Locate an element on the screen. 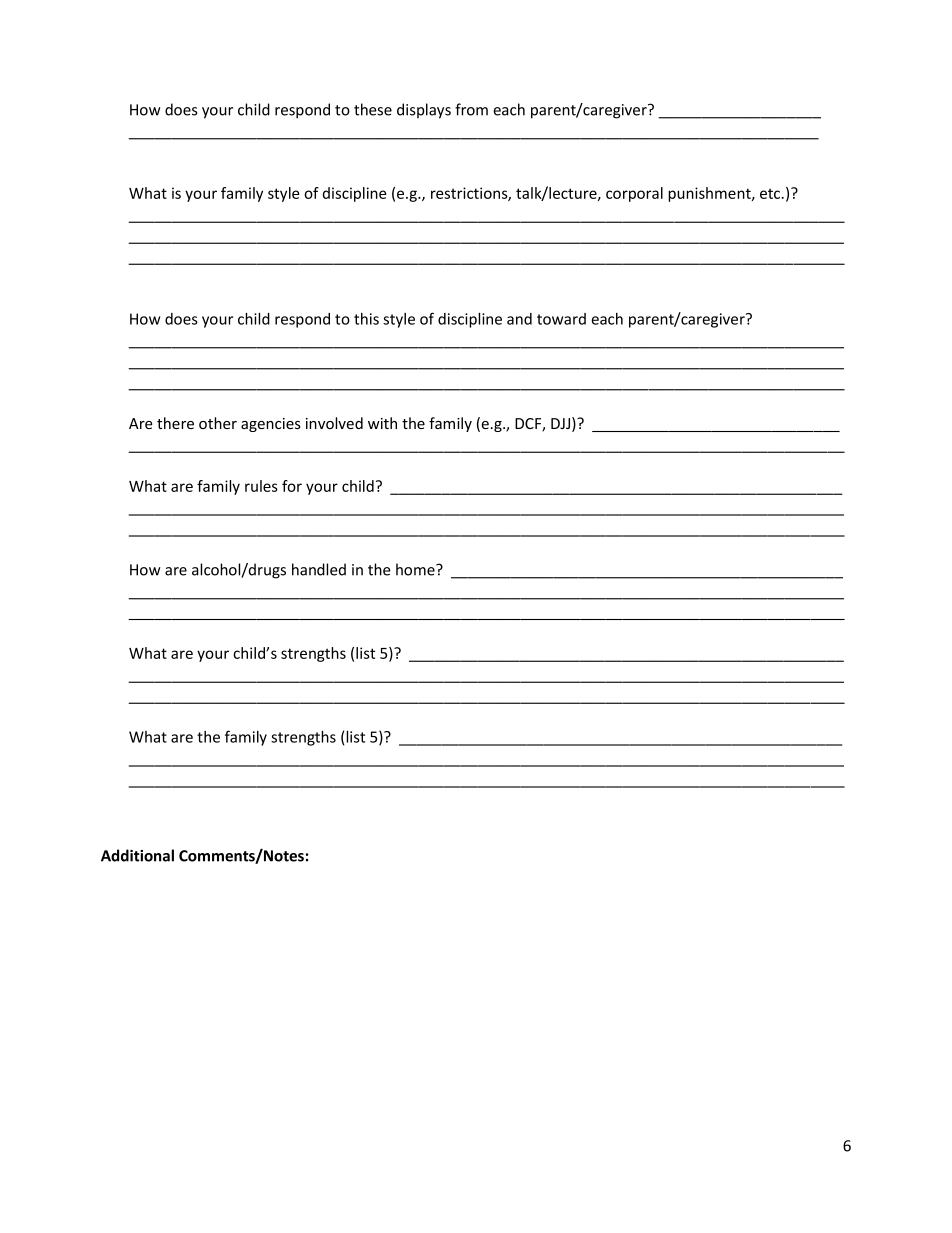  corporal is located at coordinates (634, 194).
